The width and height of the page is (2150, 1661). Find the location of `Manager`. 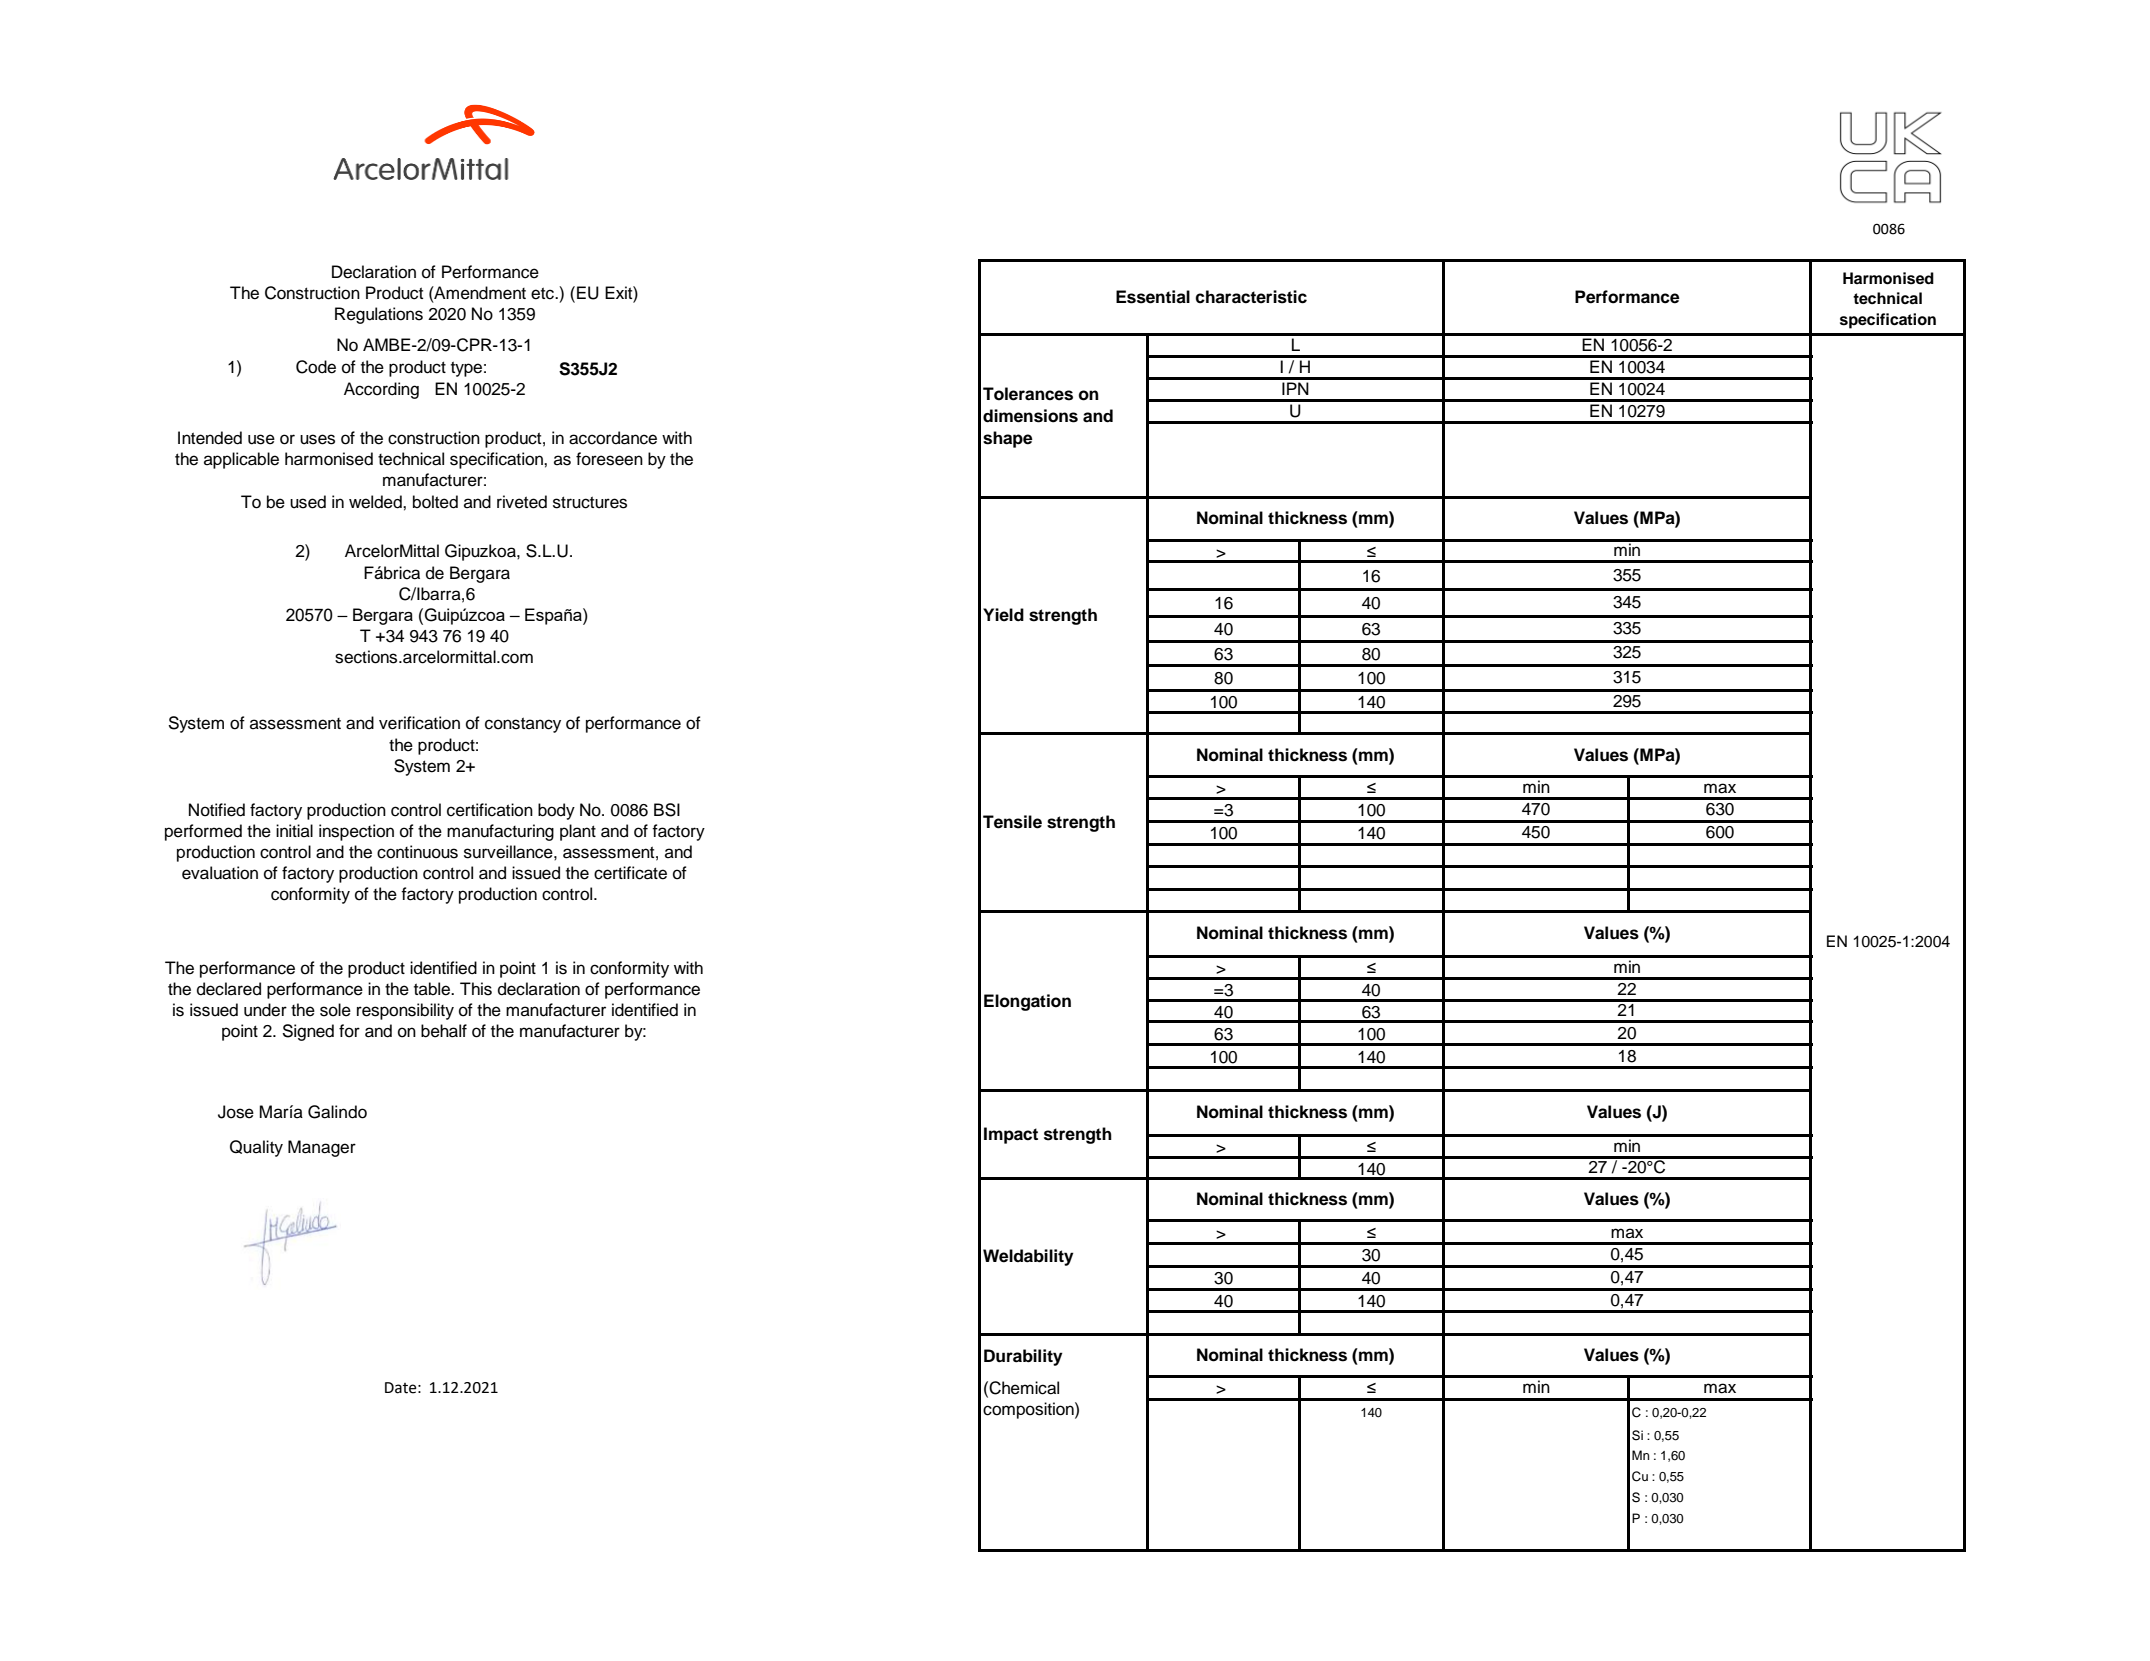

Manager is located at coordinates (322, 1148).
